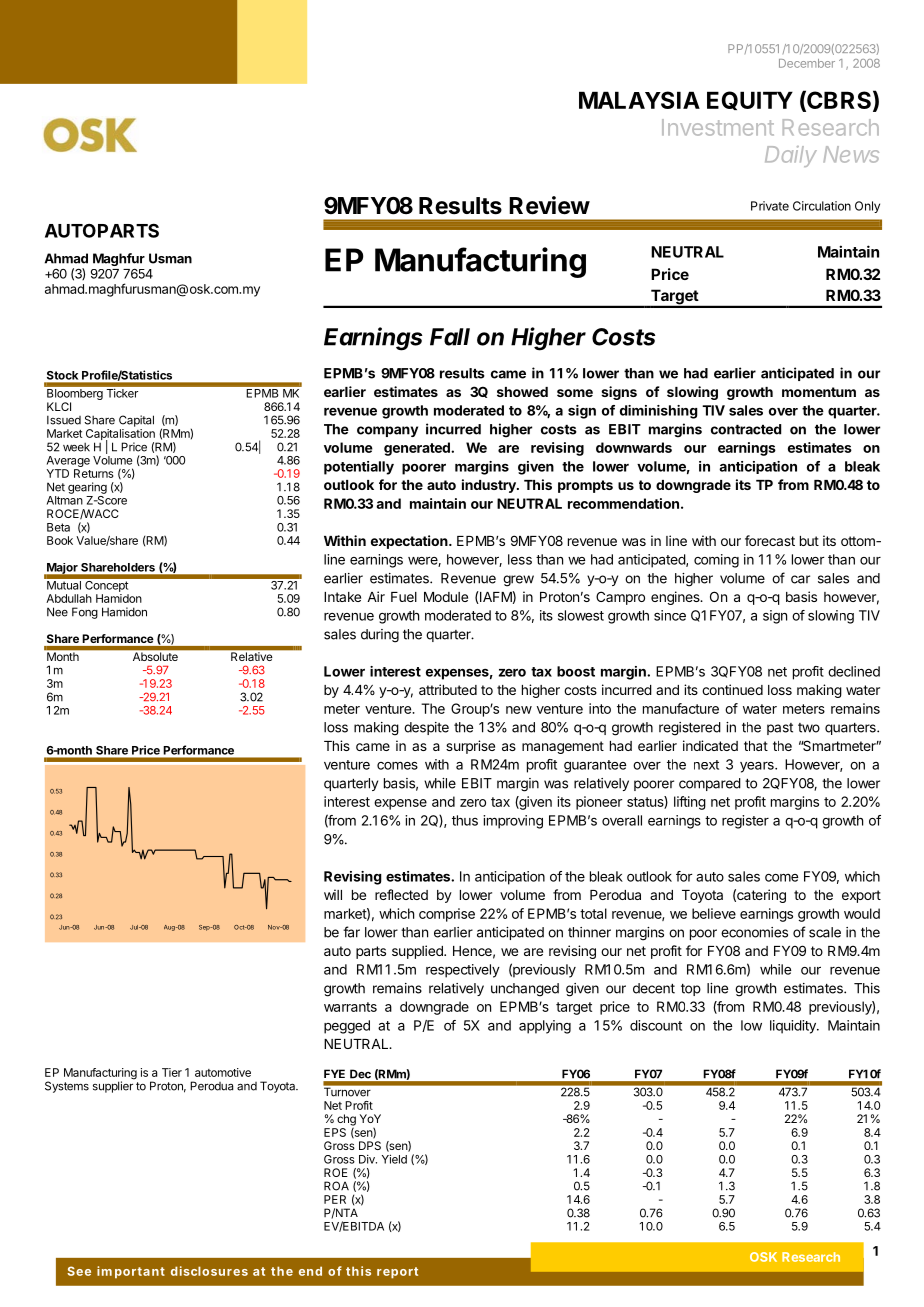 This screenshot has height=1307, width=924. What do you see at coordinates (397, 1273) in the screenshot?
I see `report` at bounding box center [397, 1273].
